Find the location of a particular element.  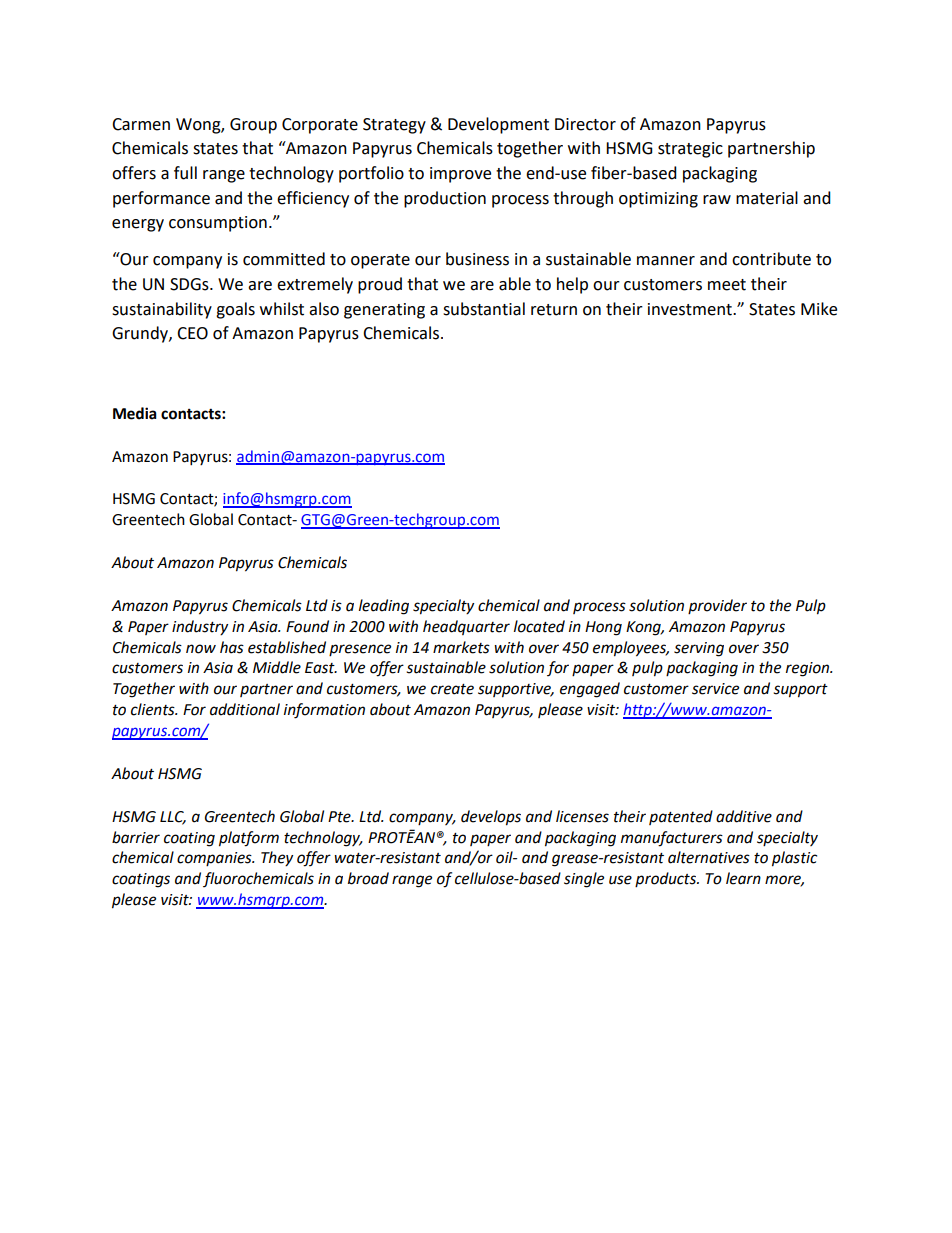

substantial is located at coordinates (484, 309).
